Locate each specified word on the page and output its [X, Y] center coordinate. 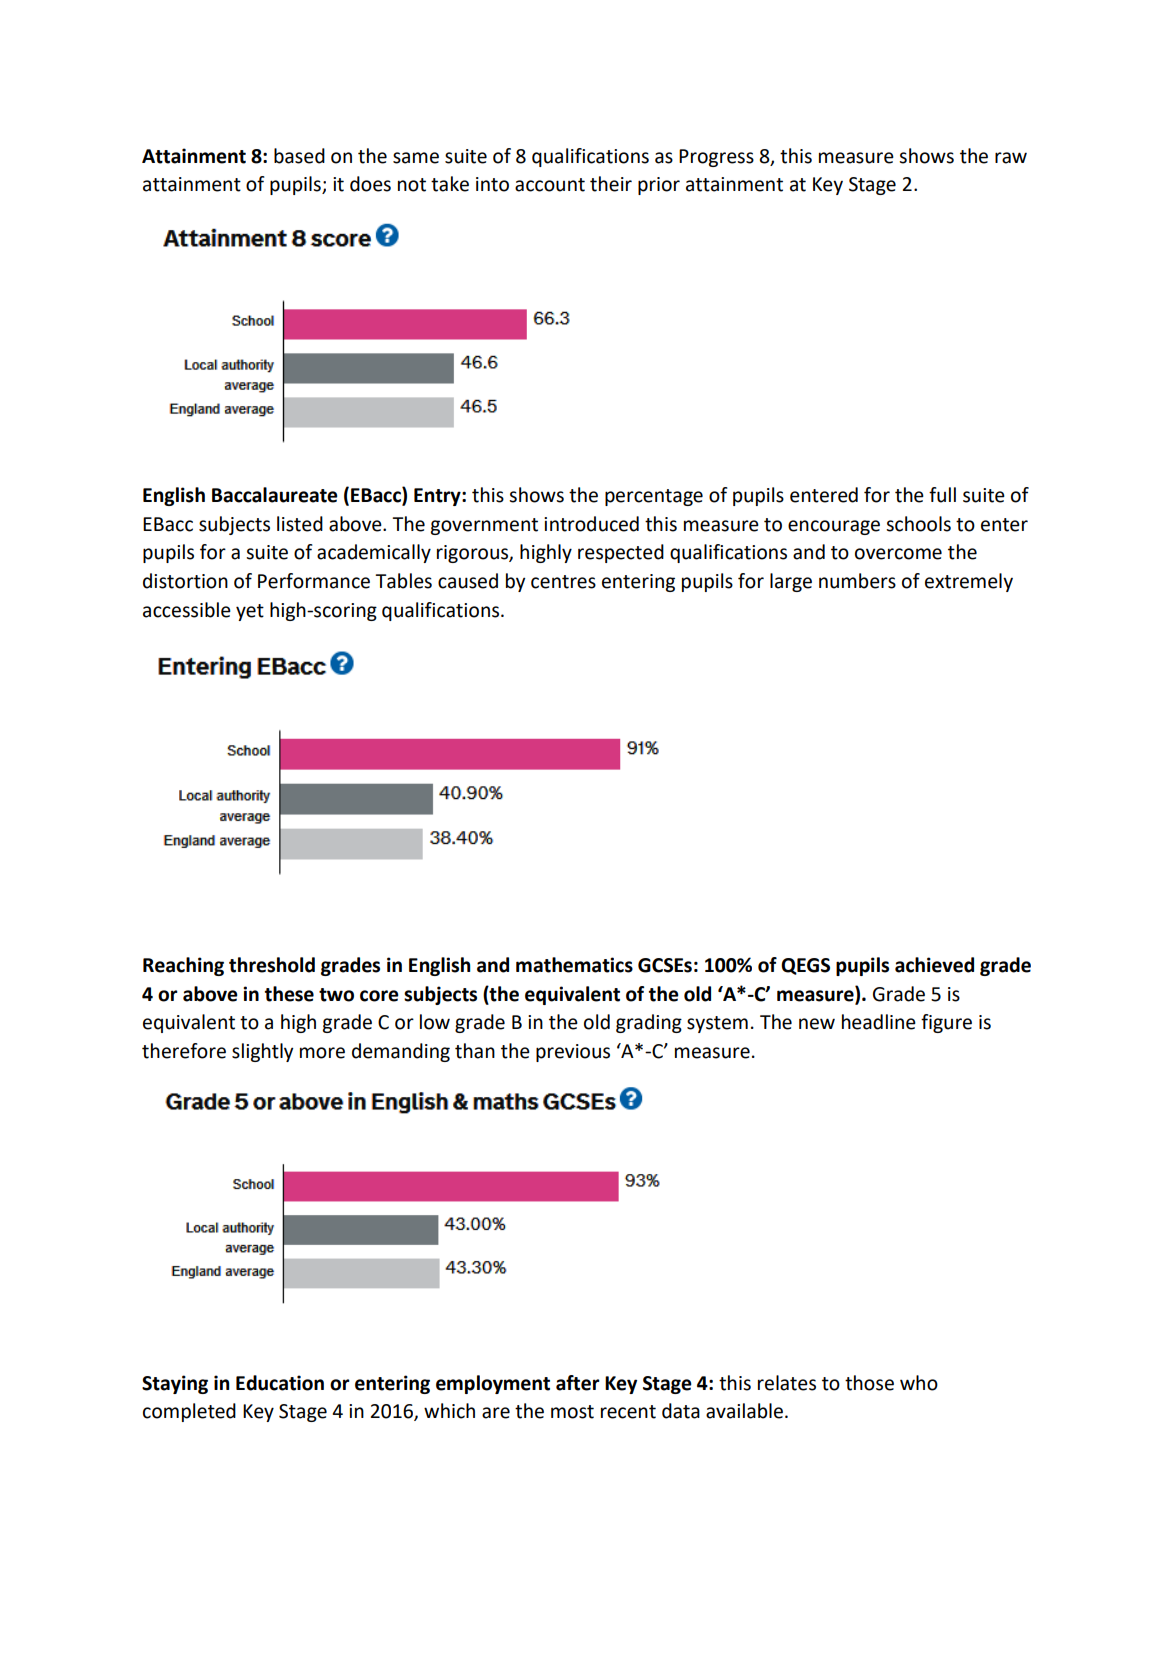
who [919, 1383]
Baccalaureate [275, 495]
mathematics [574, 965]
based [299, 156]
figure [946, 1023]
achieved [934, 965]
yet [250, 612]
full [942, 495]
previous [573, 1053]
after [578, 1383]
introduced [591, 524]
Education [280, 1383]
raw [1011, 158]
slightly [262, 1052]
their [611, 184]
